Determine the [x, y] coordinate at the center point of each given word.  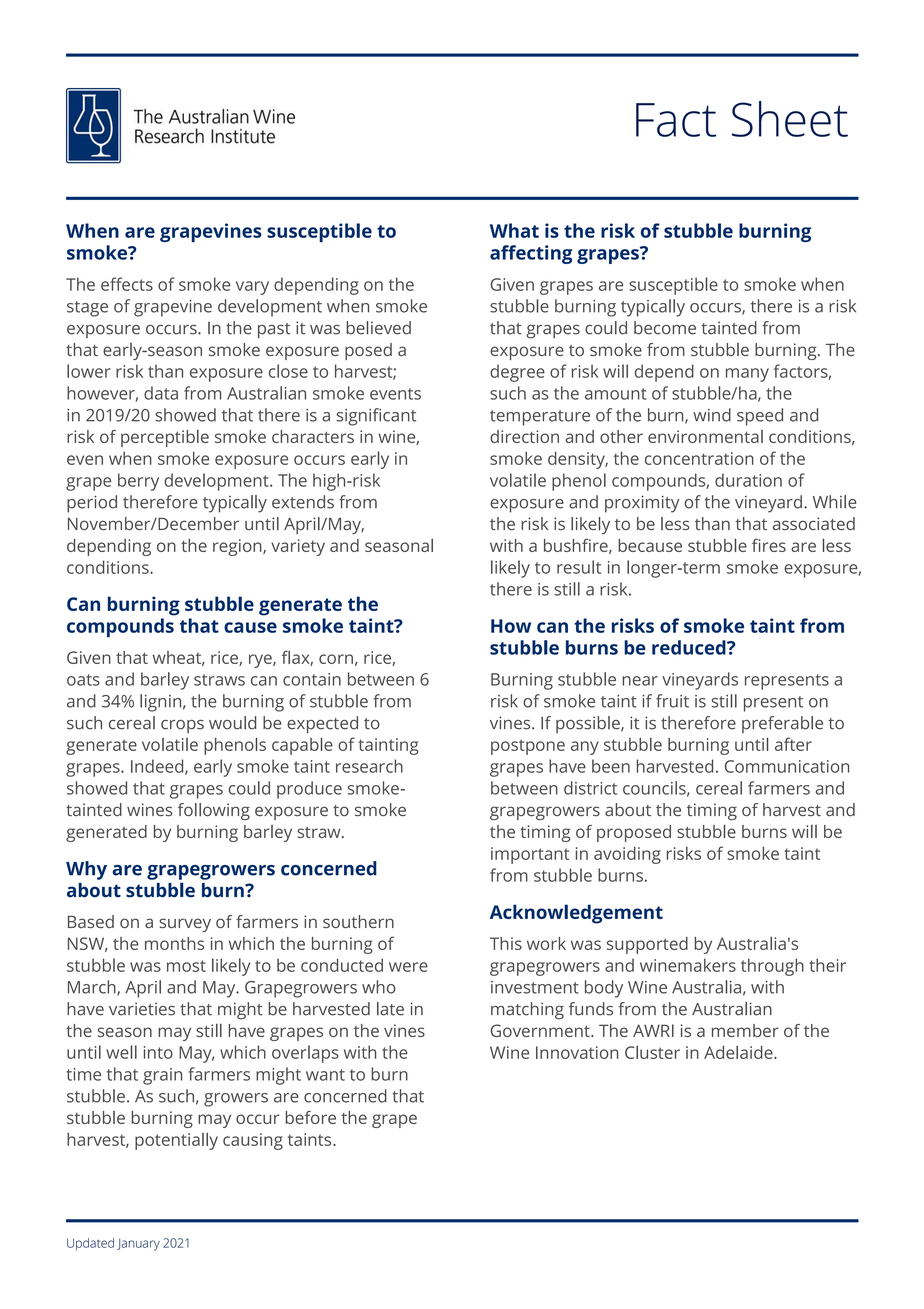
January [138, 1244]
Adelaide [739, 1052]
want [325, 1075]
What [514, 230]
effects [127, 284]
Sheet [790, 119]
